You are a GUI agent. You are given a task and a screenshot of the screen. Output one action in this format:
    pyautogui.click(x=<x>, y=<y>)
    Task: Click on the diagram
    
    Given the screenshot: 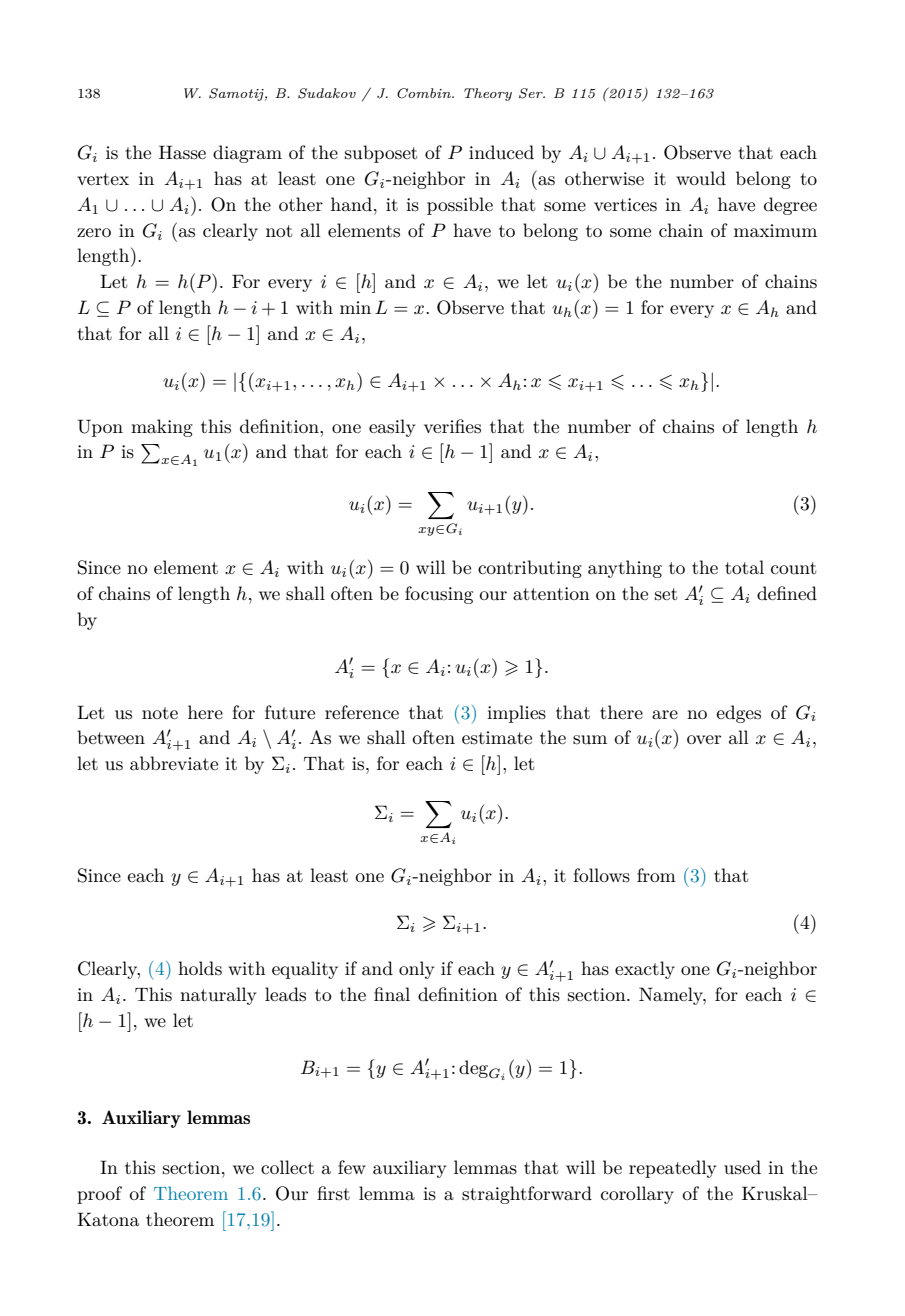 What is the action you would take?
    pyautogui.click(x=247, y=154)
